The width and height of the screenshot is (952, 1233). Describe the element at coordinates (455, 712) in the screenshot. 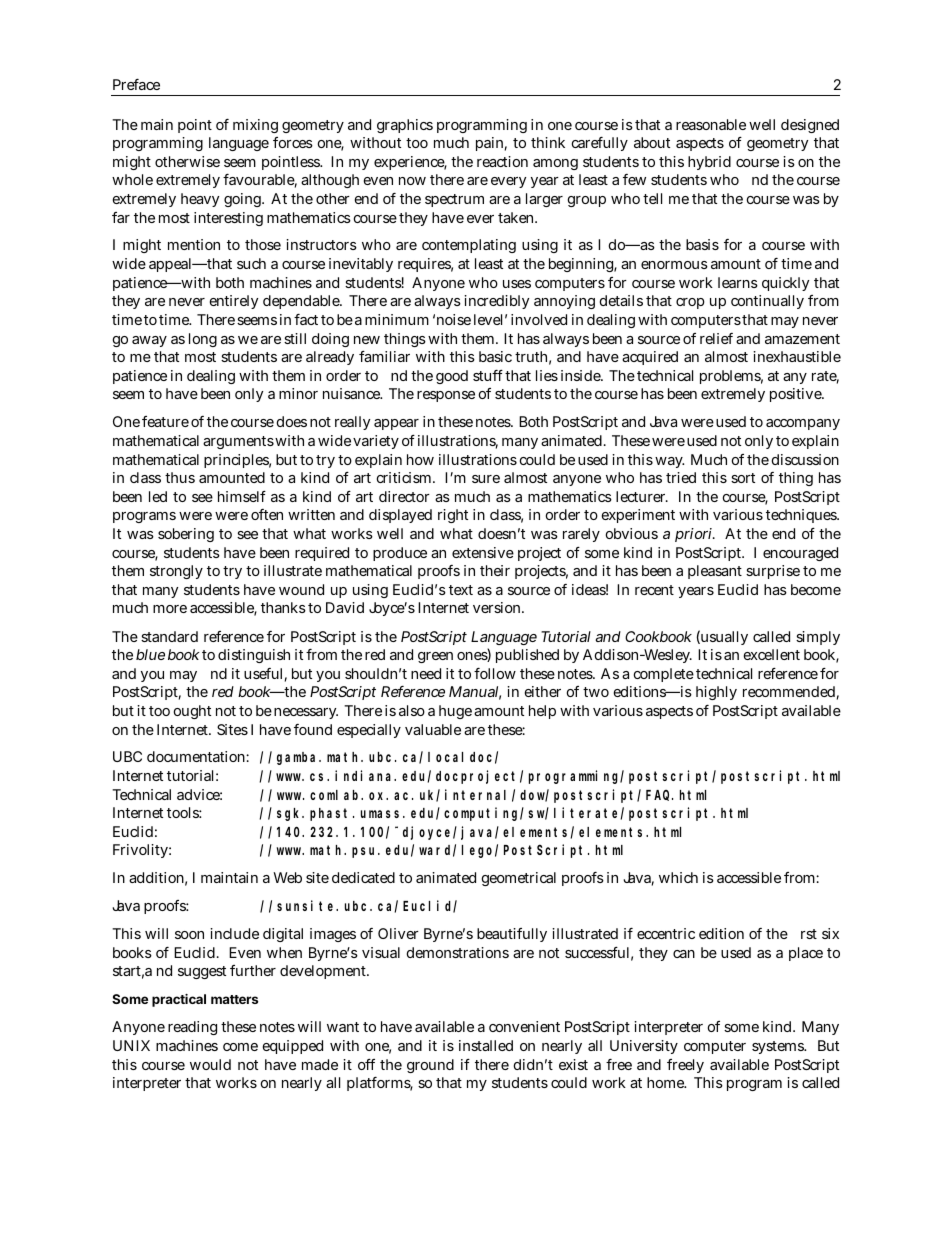

I see `huge` at that location.
